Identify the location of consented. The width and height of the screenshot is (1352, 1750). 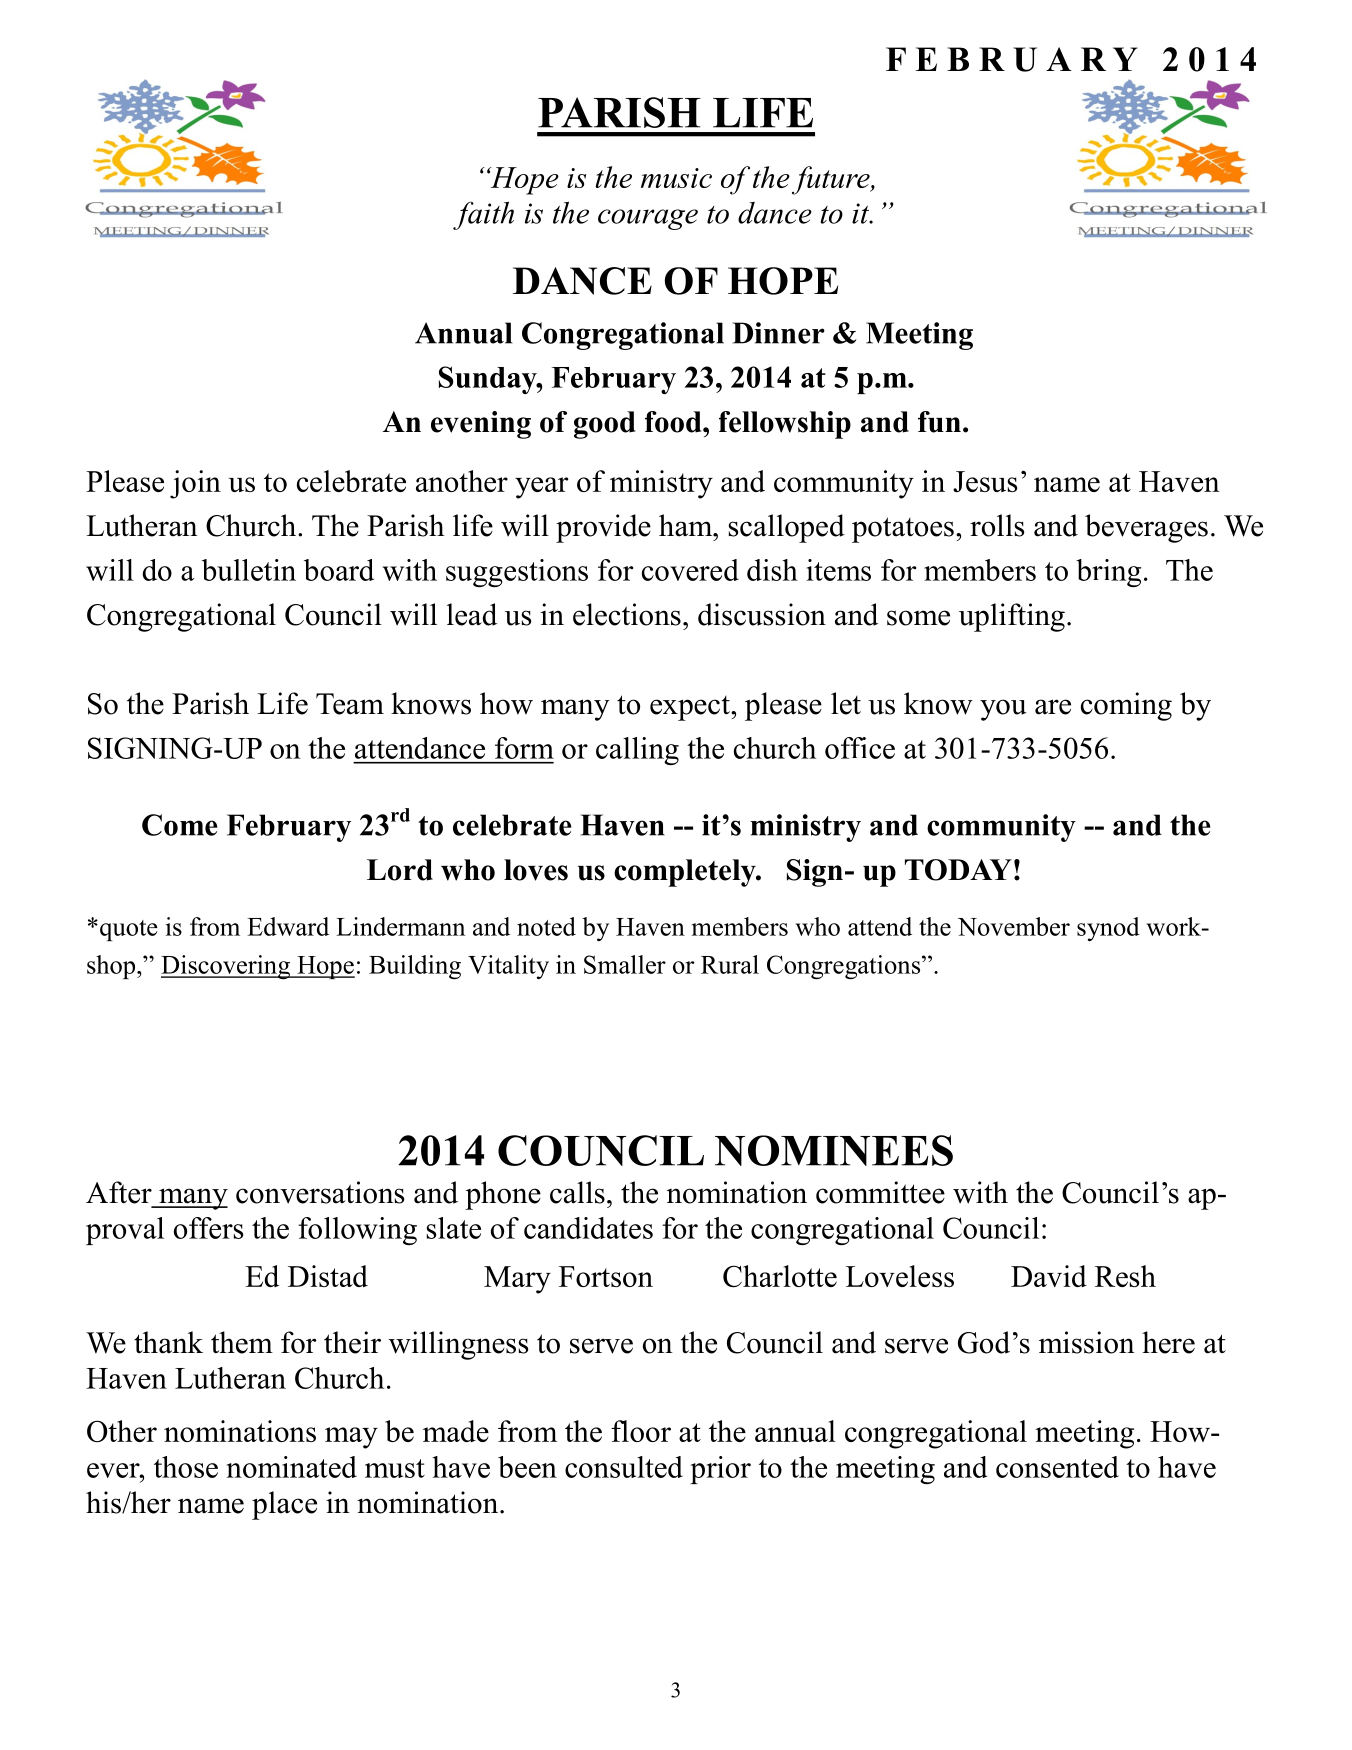
(1057, 1467).
